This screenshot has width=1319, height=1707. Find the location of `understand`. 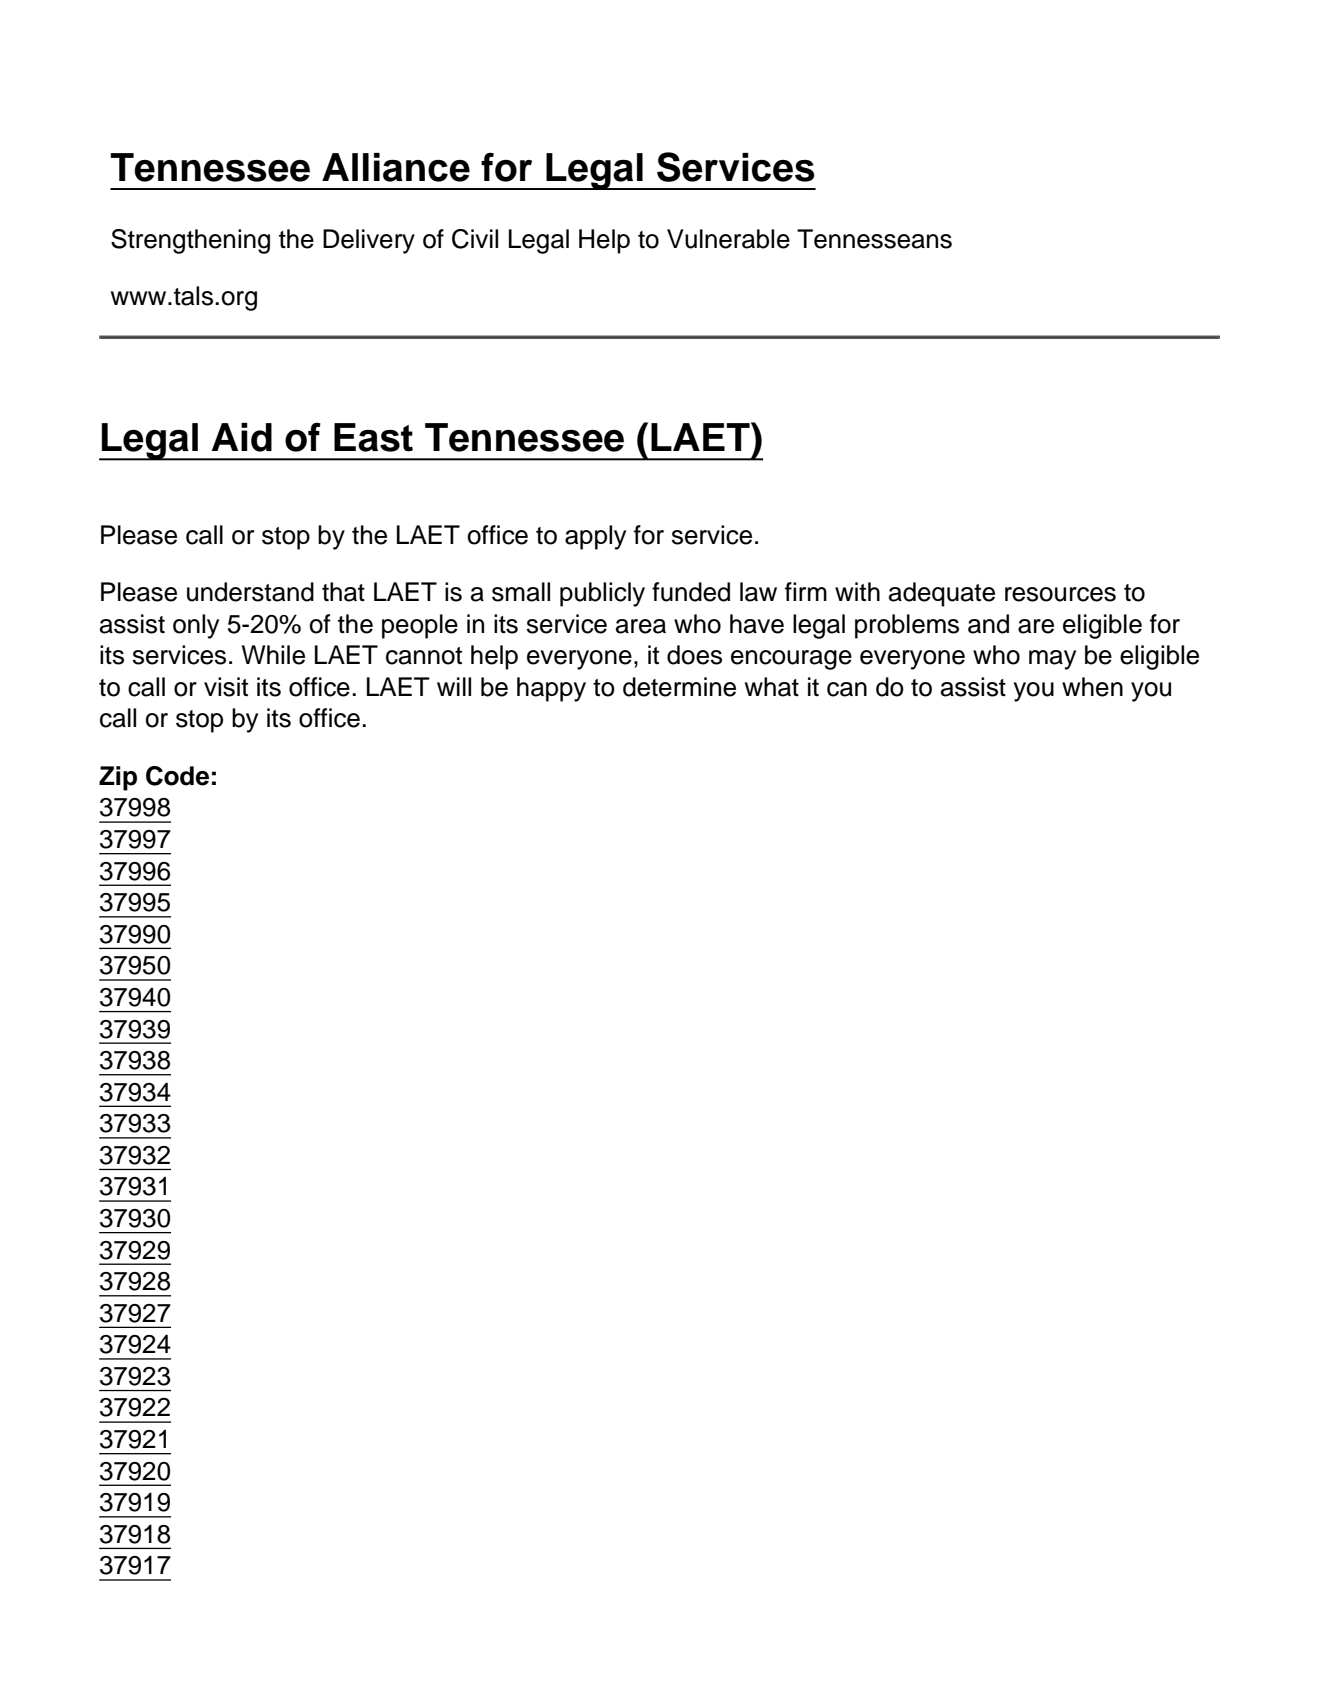

understand is located at coordinates (250, 592).
